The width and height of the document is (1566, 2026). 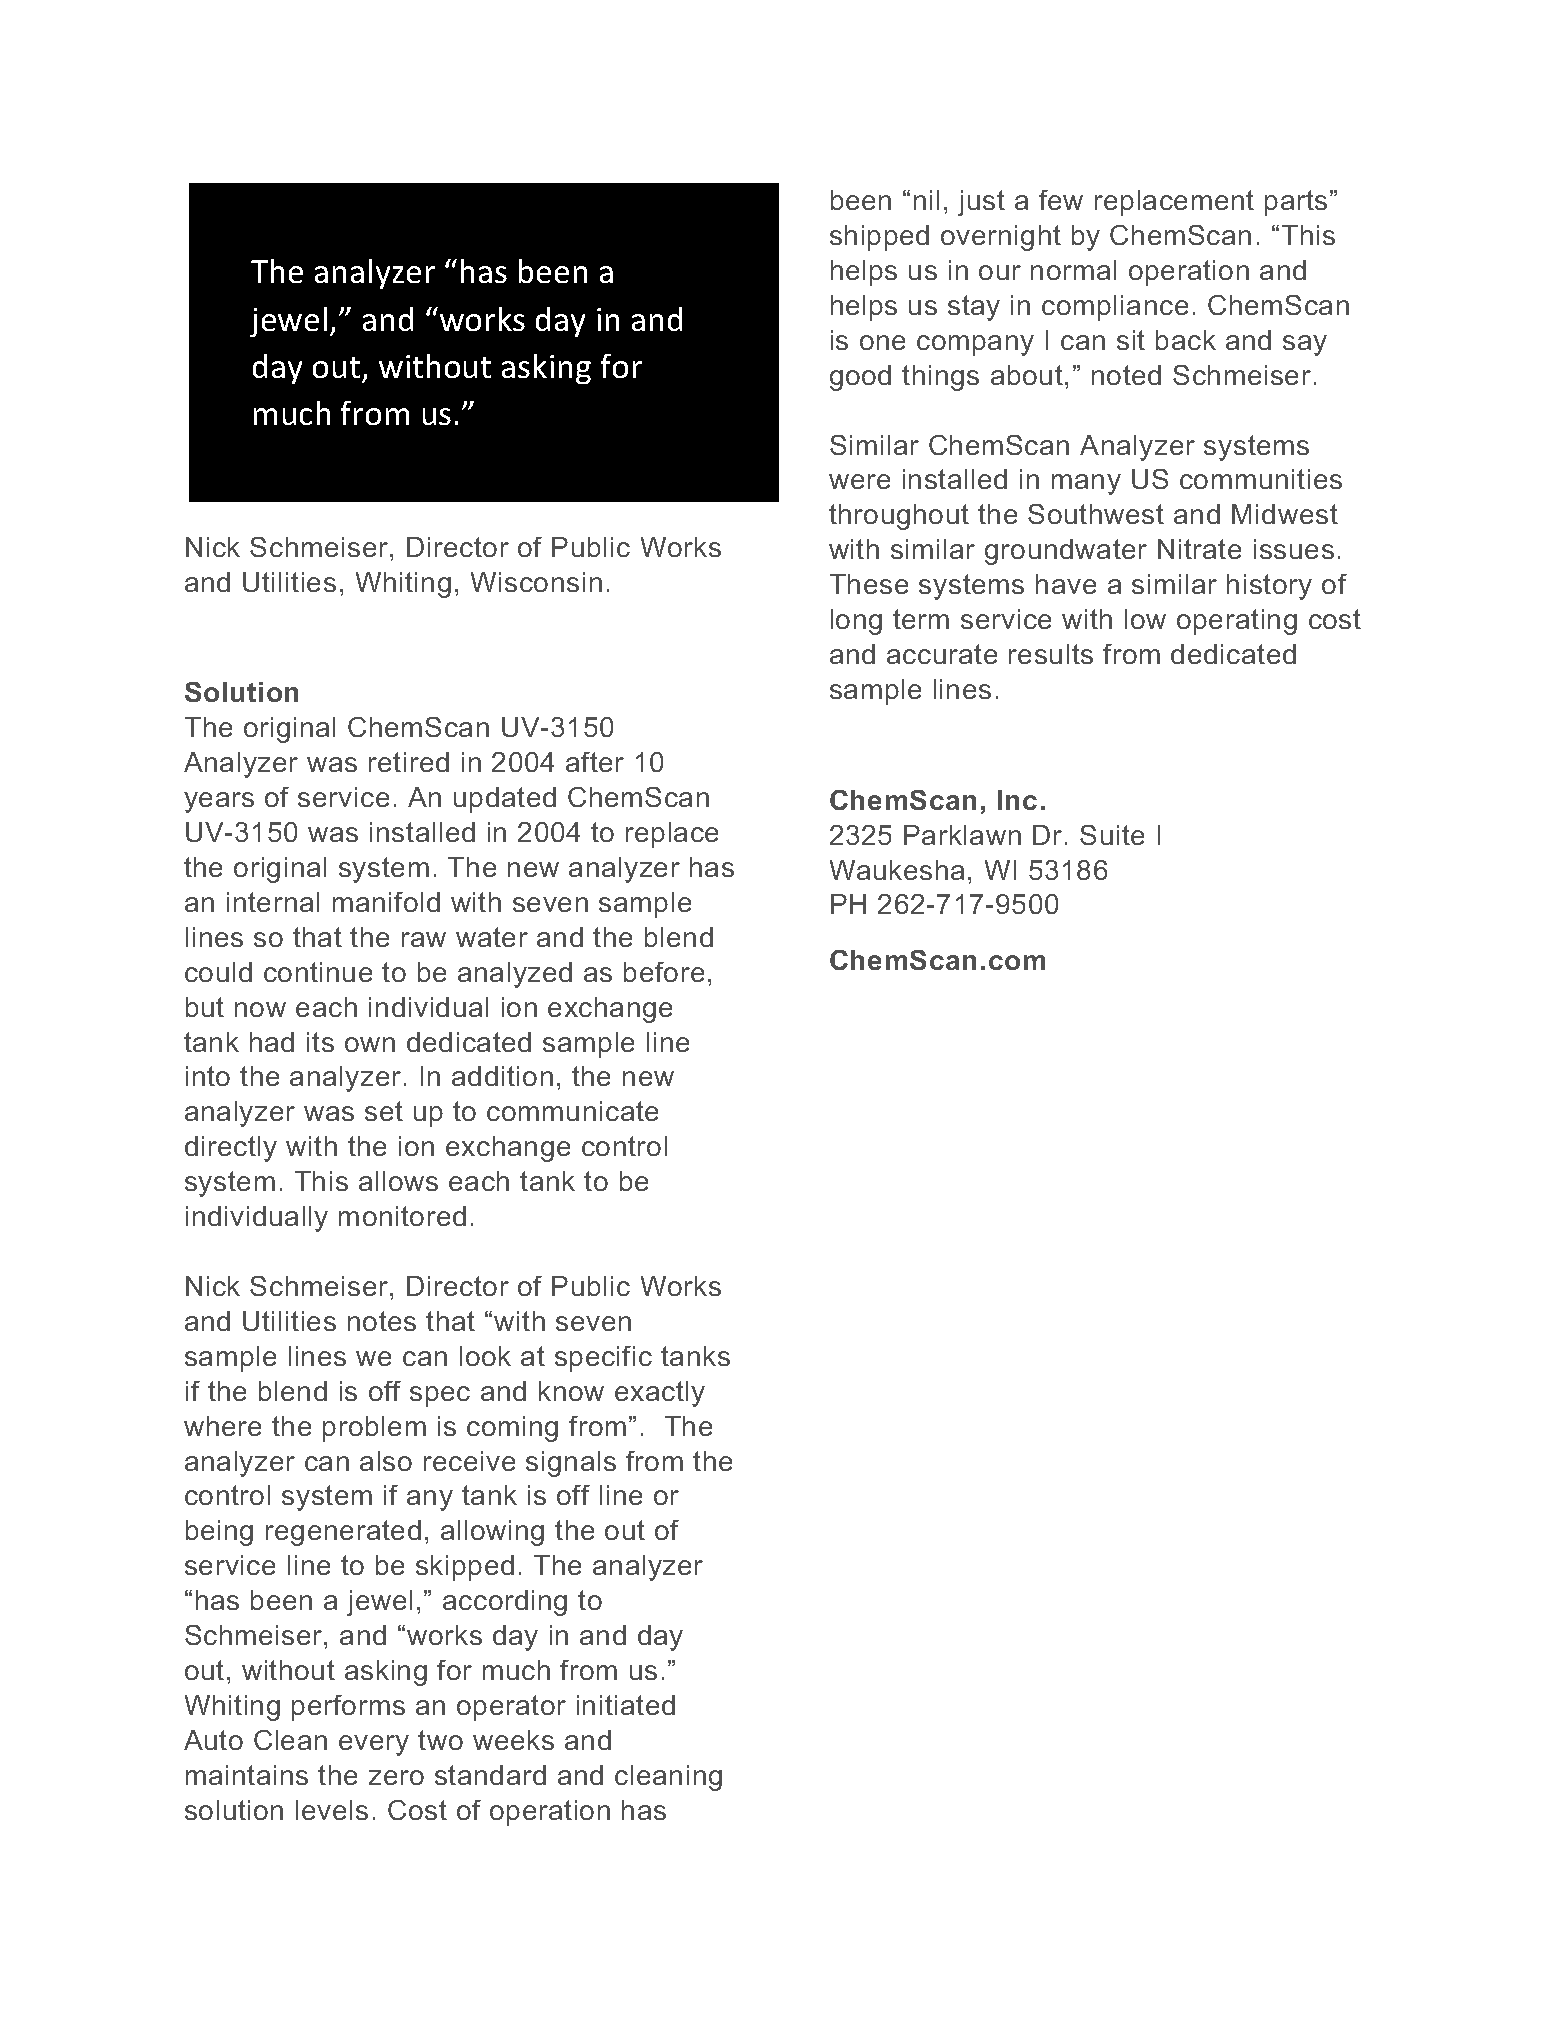 What do you see at coordinates (626, 1705) in the document?
I see `initiated` at bounding box center [626, 1705].
